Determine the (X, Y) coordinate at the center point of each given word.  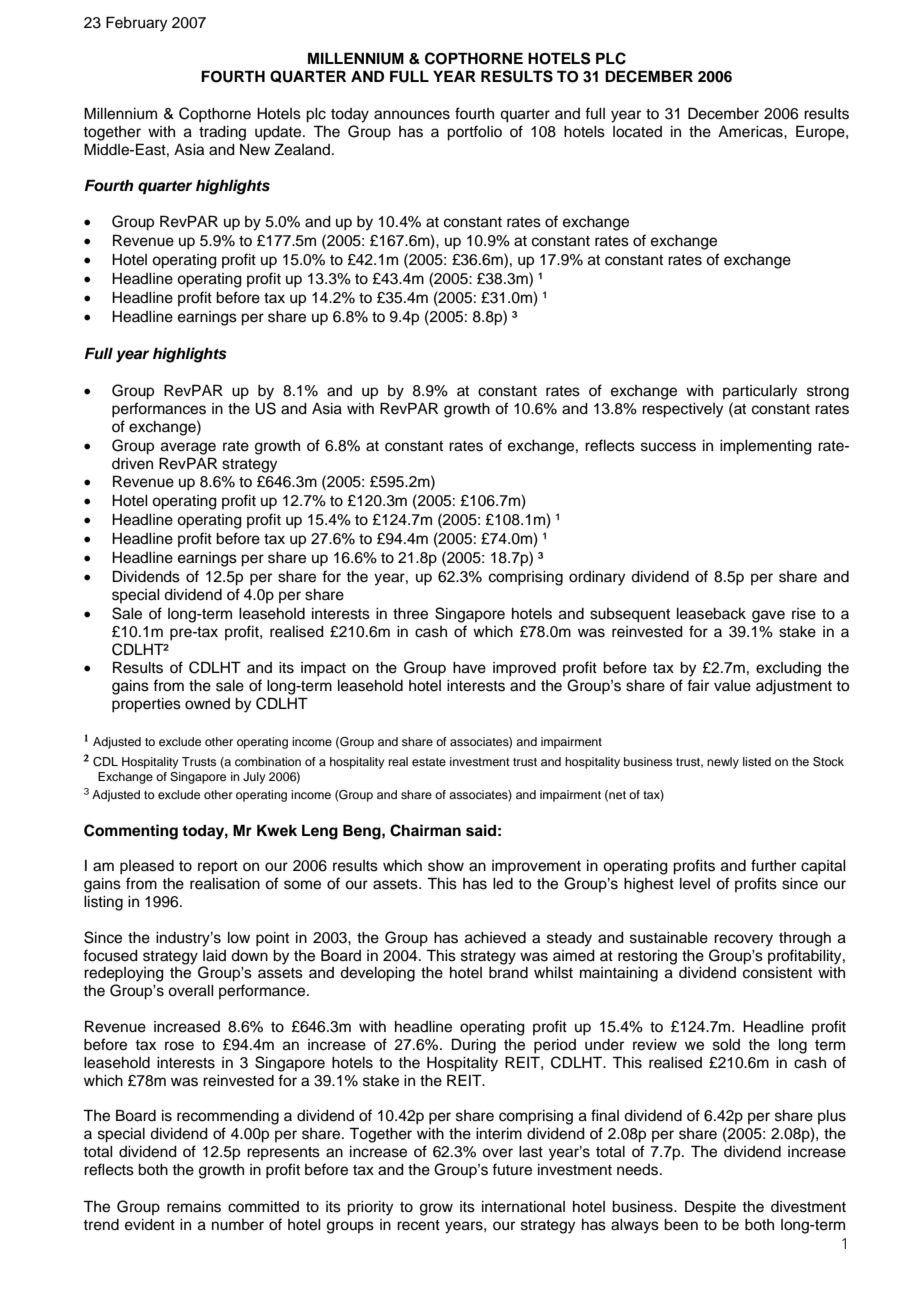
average (188, 448)
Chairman (425, 830)
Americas (751, 132)
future (512, 1169)
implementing (766, 447)
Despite (710, 1208)
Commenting (131, 832)
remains (194, 1207)
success (668, 447)
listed (757, 761)
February (136, 24)
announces (412, 115)
